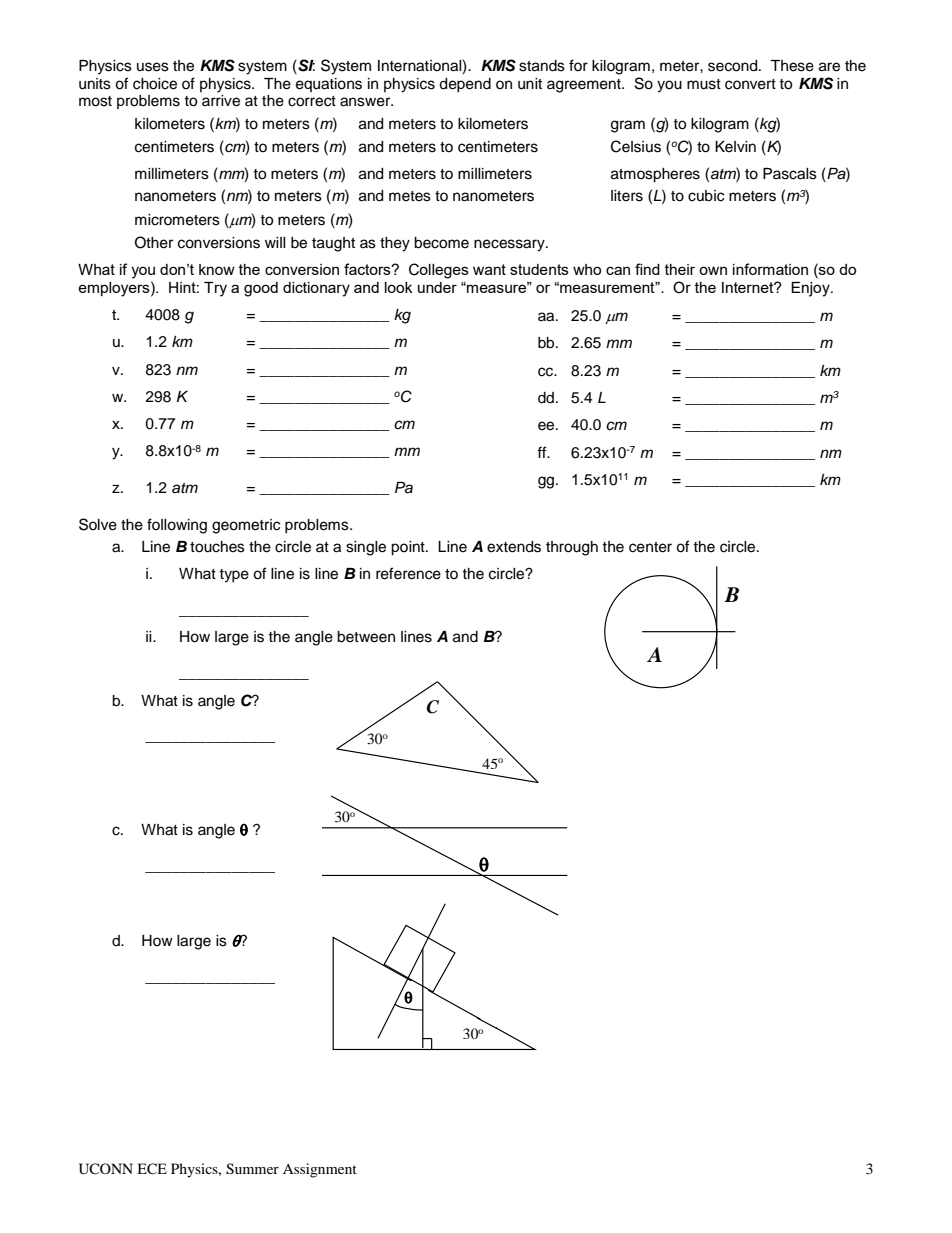  What do you see at coordinates (650, 547) in the screenshot?
I see `center` at bounding box center [650, 547].
